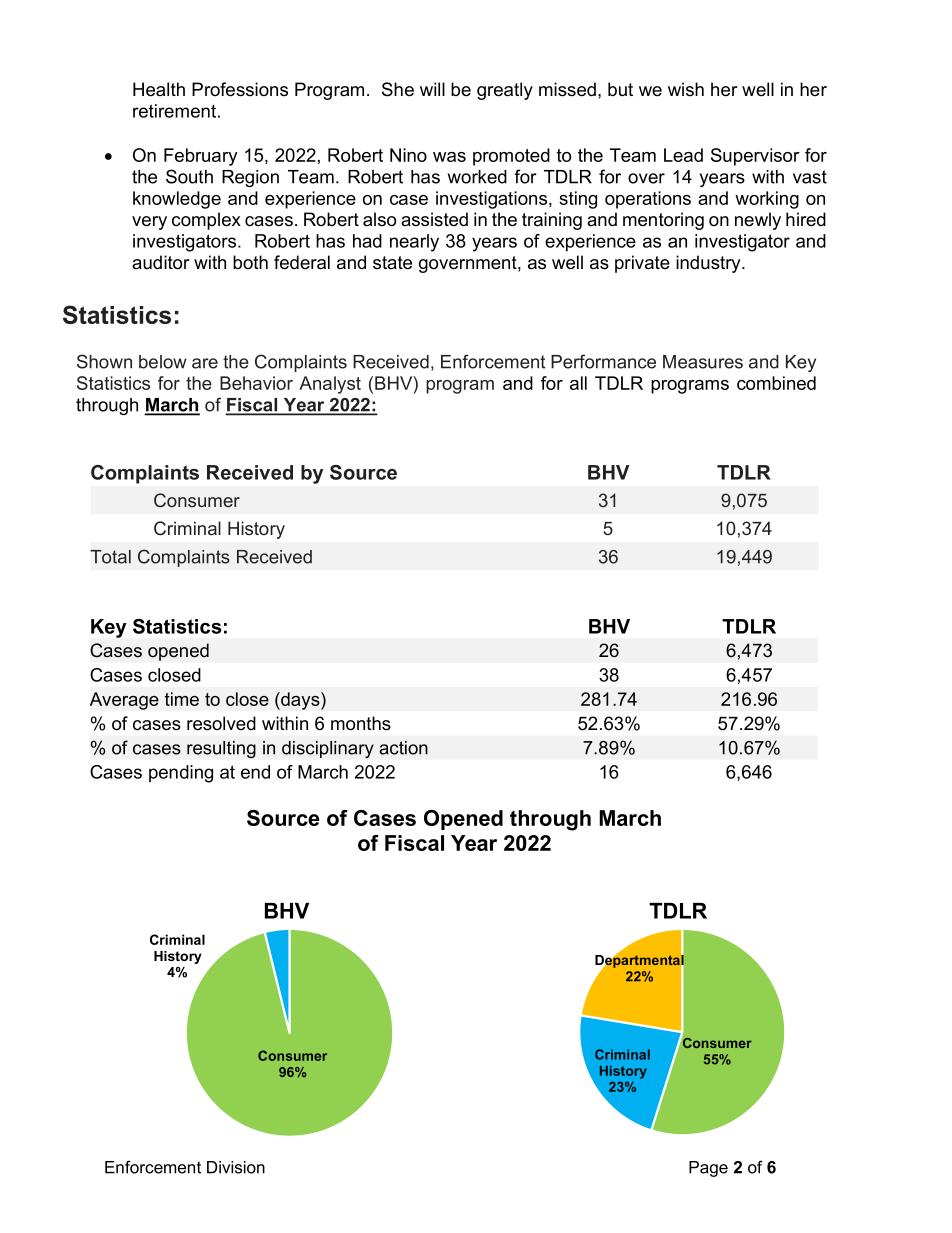  What do you see at coordinates (236, 1167) in the screenshot?
I see `Division` at bounding box center [236, 1167].
